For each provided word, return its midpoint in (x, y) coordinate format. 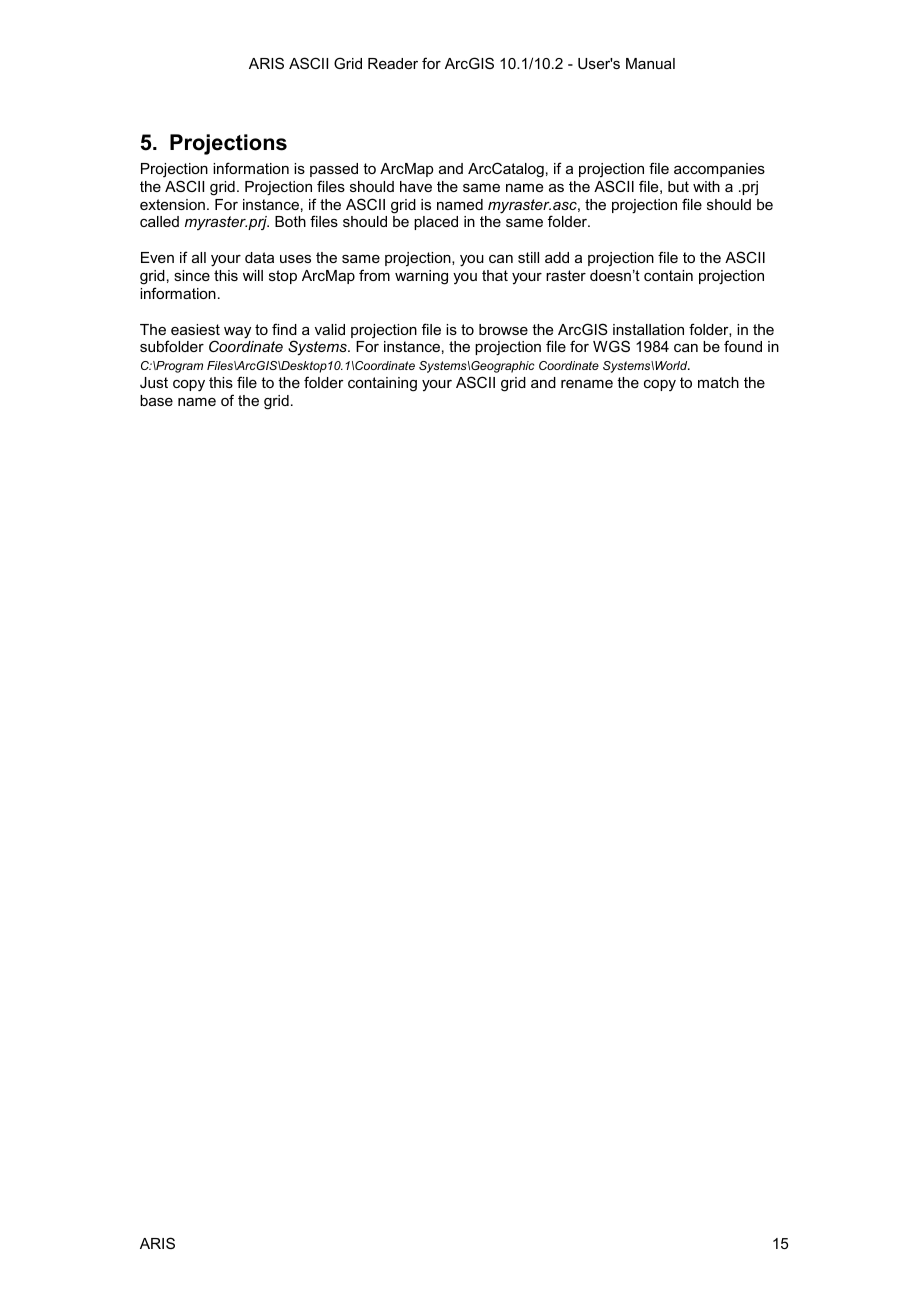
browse (503, 329)
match (718, 382)
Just (154, 382)
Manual (650, 63)
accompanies (719, 170)
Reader (393, 63)
